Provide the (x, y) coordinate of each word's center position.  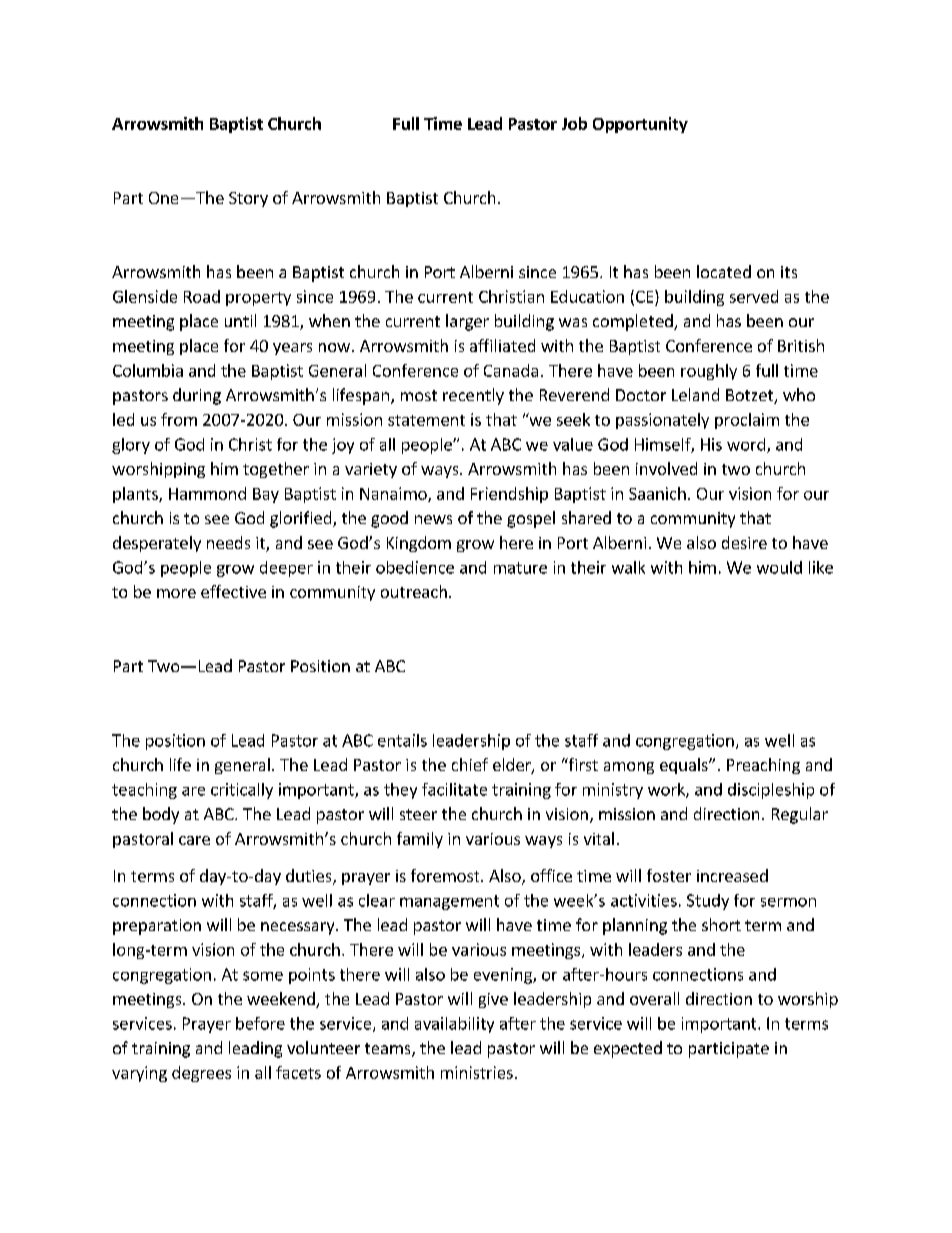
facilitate (454, 789)
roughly (709, 372)
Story (248, 199)
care (194, 840)
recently (473, 396)
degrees (201, 1074)
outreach (414, 591)
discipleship (771, 791)
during (197, 396)
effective (233, 591)
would (779, 567)
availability (454, 1025)
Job (574, 123)
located (724, 271)
